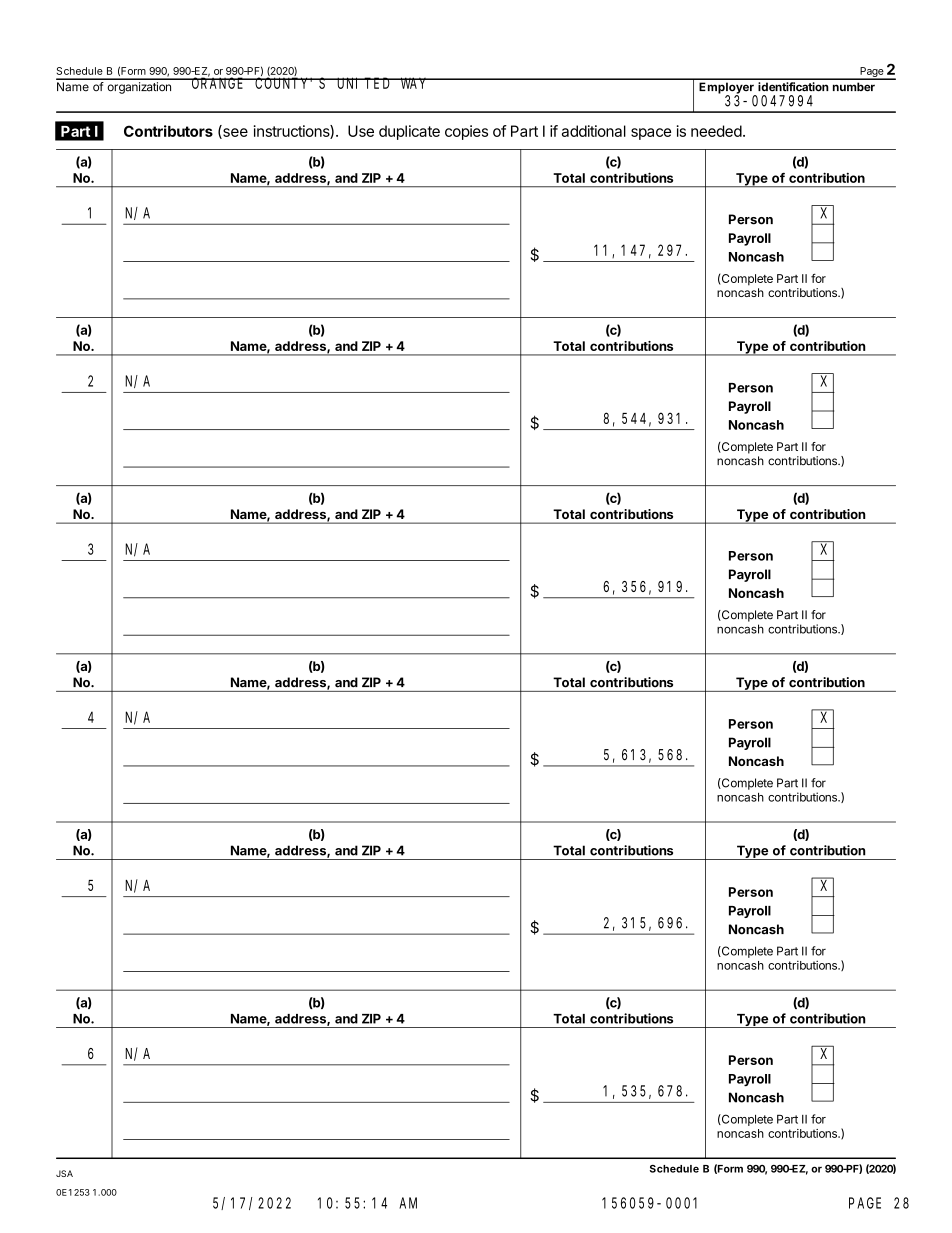 This screenshot has width=952, height=1233. Describe the element at coordinates (64, 1173) in the screenshot. I see `JSA` at that location.
